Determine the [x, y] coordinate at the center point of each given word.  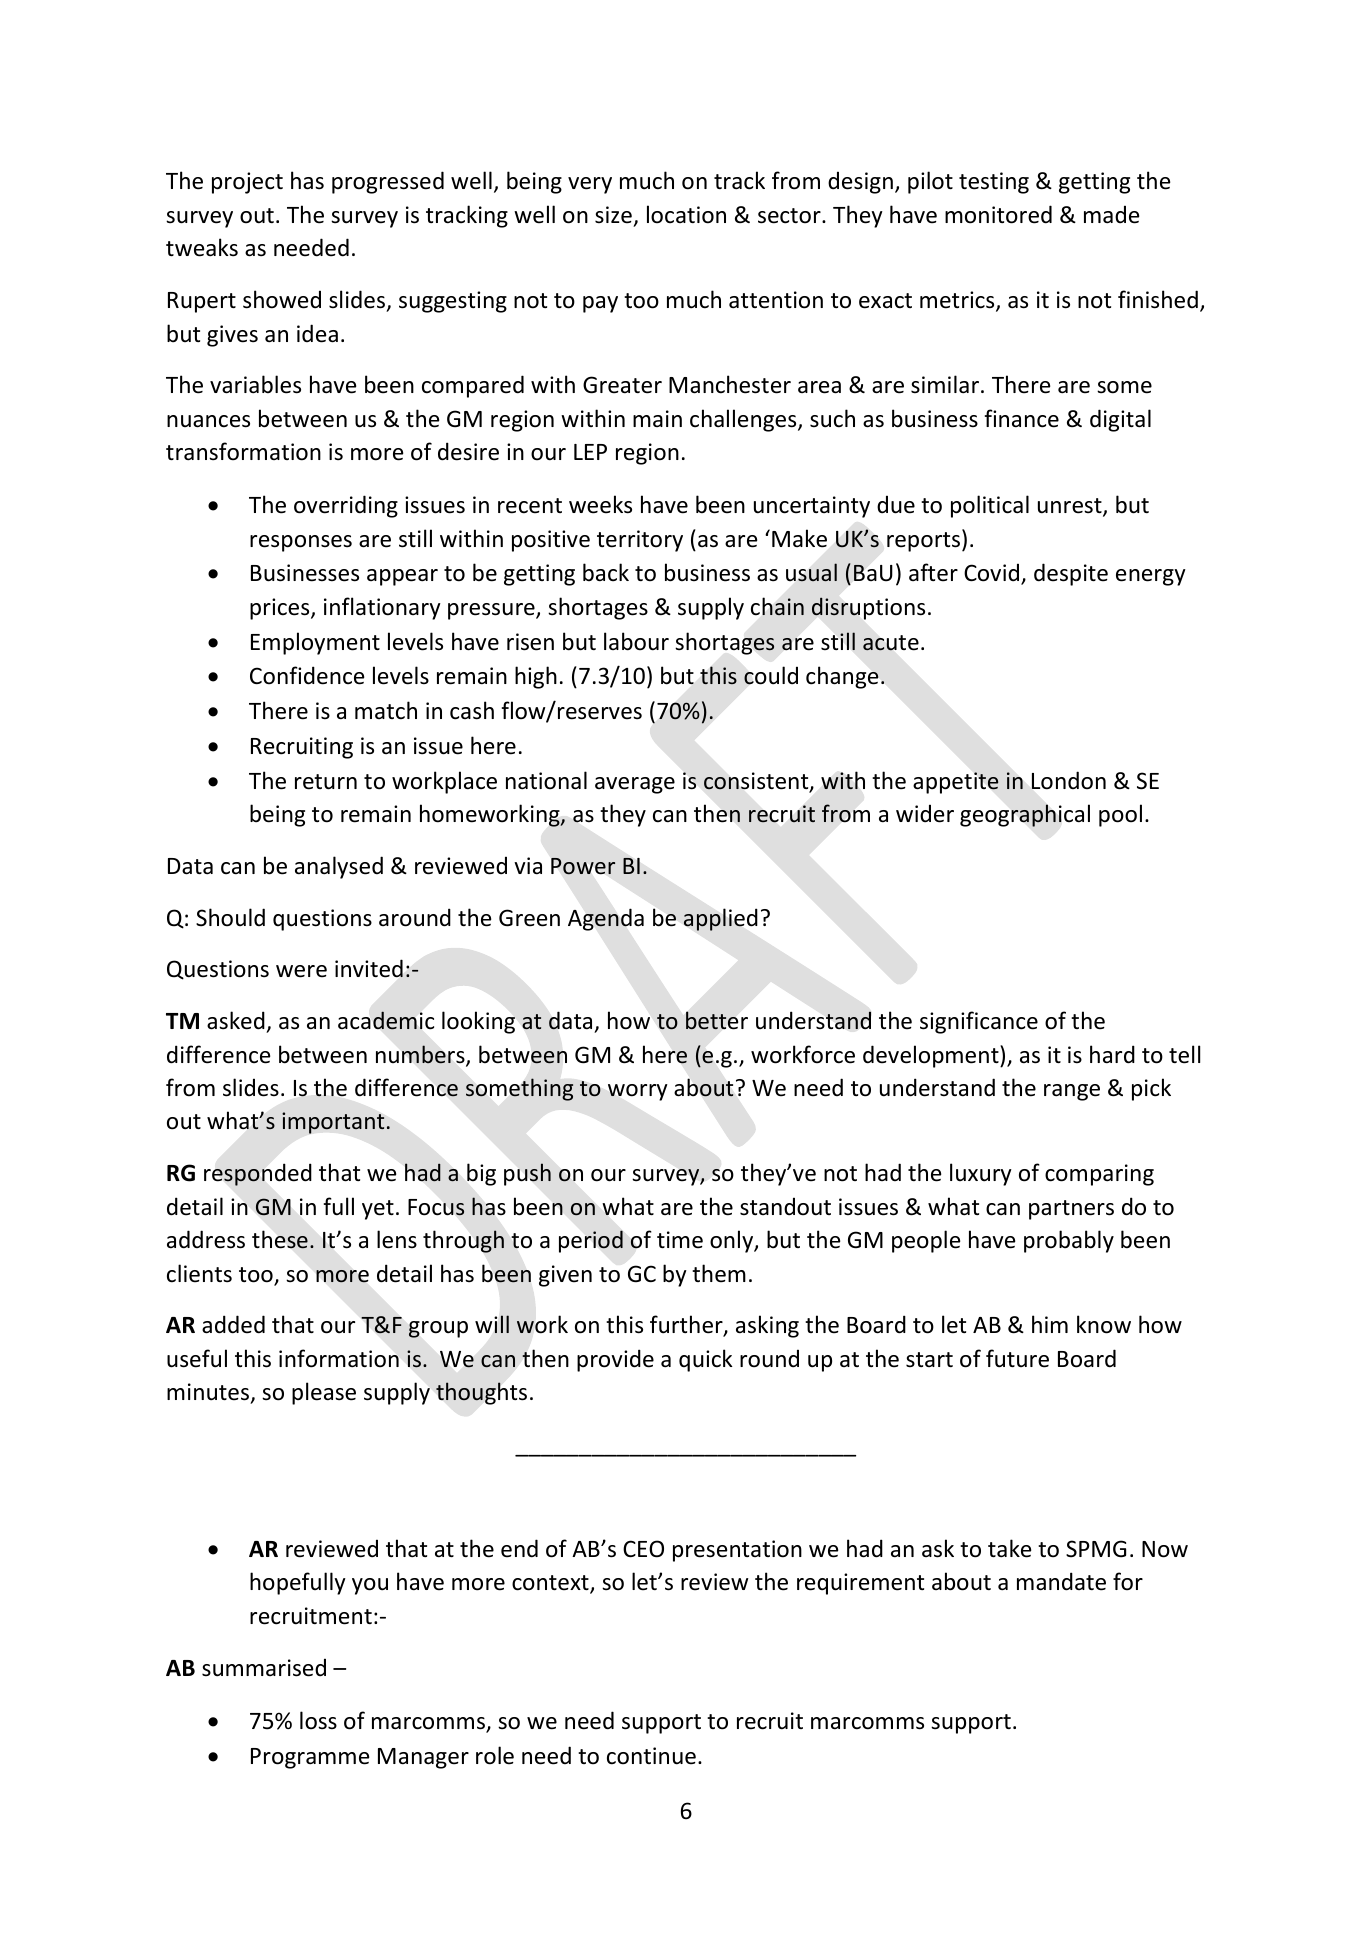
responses [301, 543]
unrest [1071, 507]
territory [640, 541]
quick [706, 1360]
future [1017, 1358]
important [333, 1123]
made [1111, 214]
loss [318, 1720]
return [326, 782]
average [635, 785]
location [686, 214]
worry [638, 1092]
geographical [1025, 815]
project [247, 183]
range [1072, 1092]
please [324, 1393]
